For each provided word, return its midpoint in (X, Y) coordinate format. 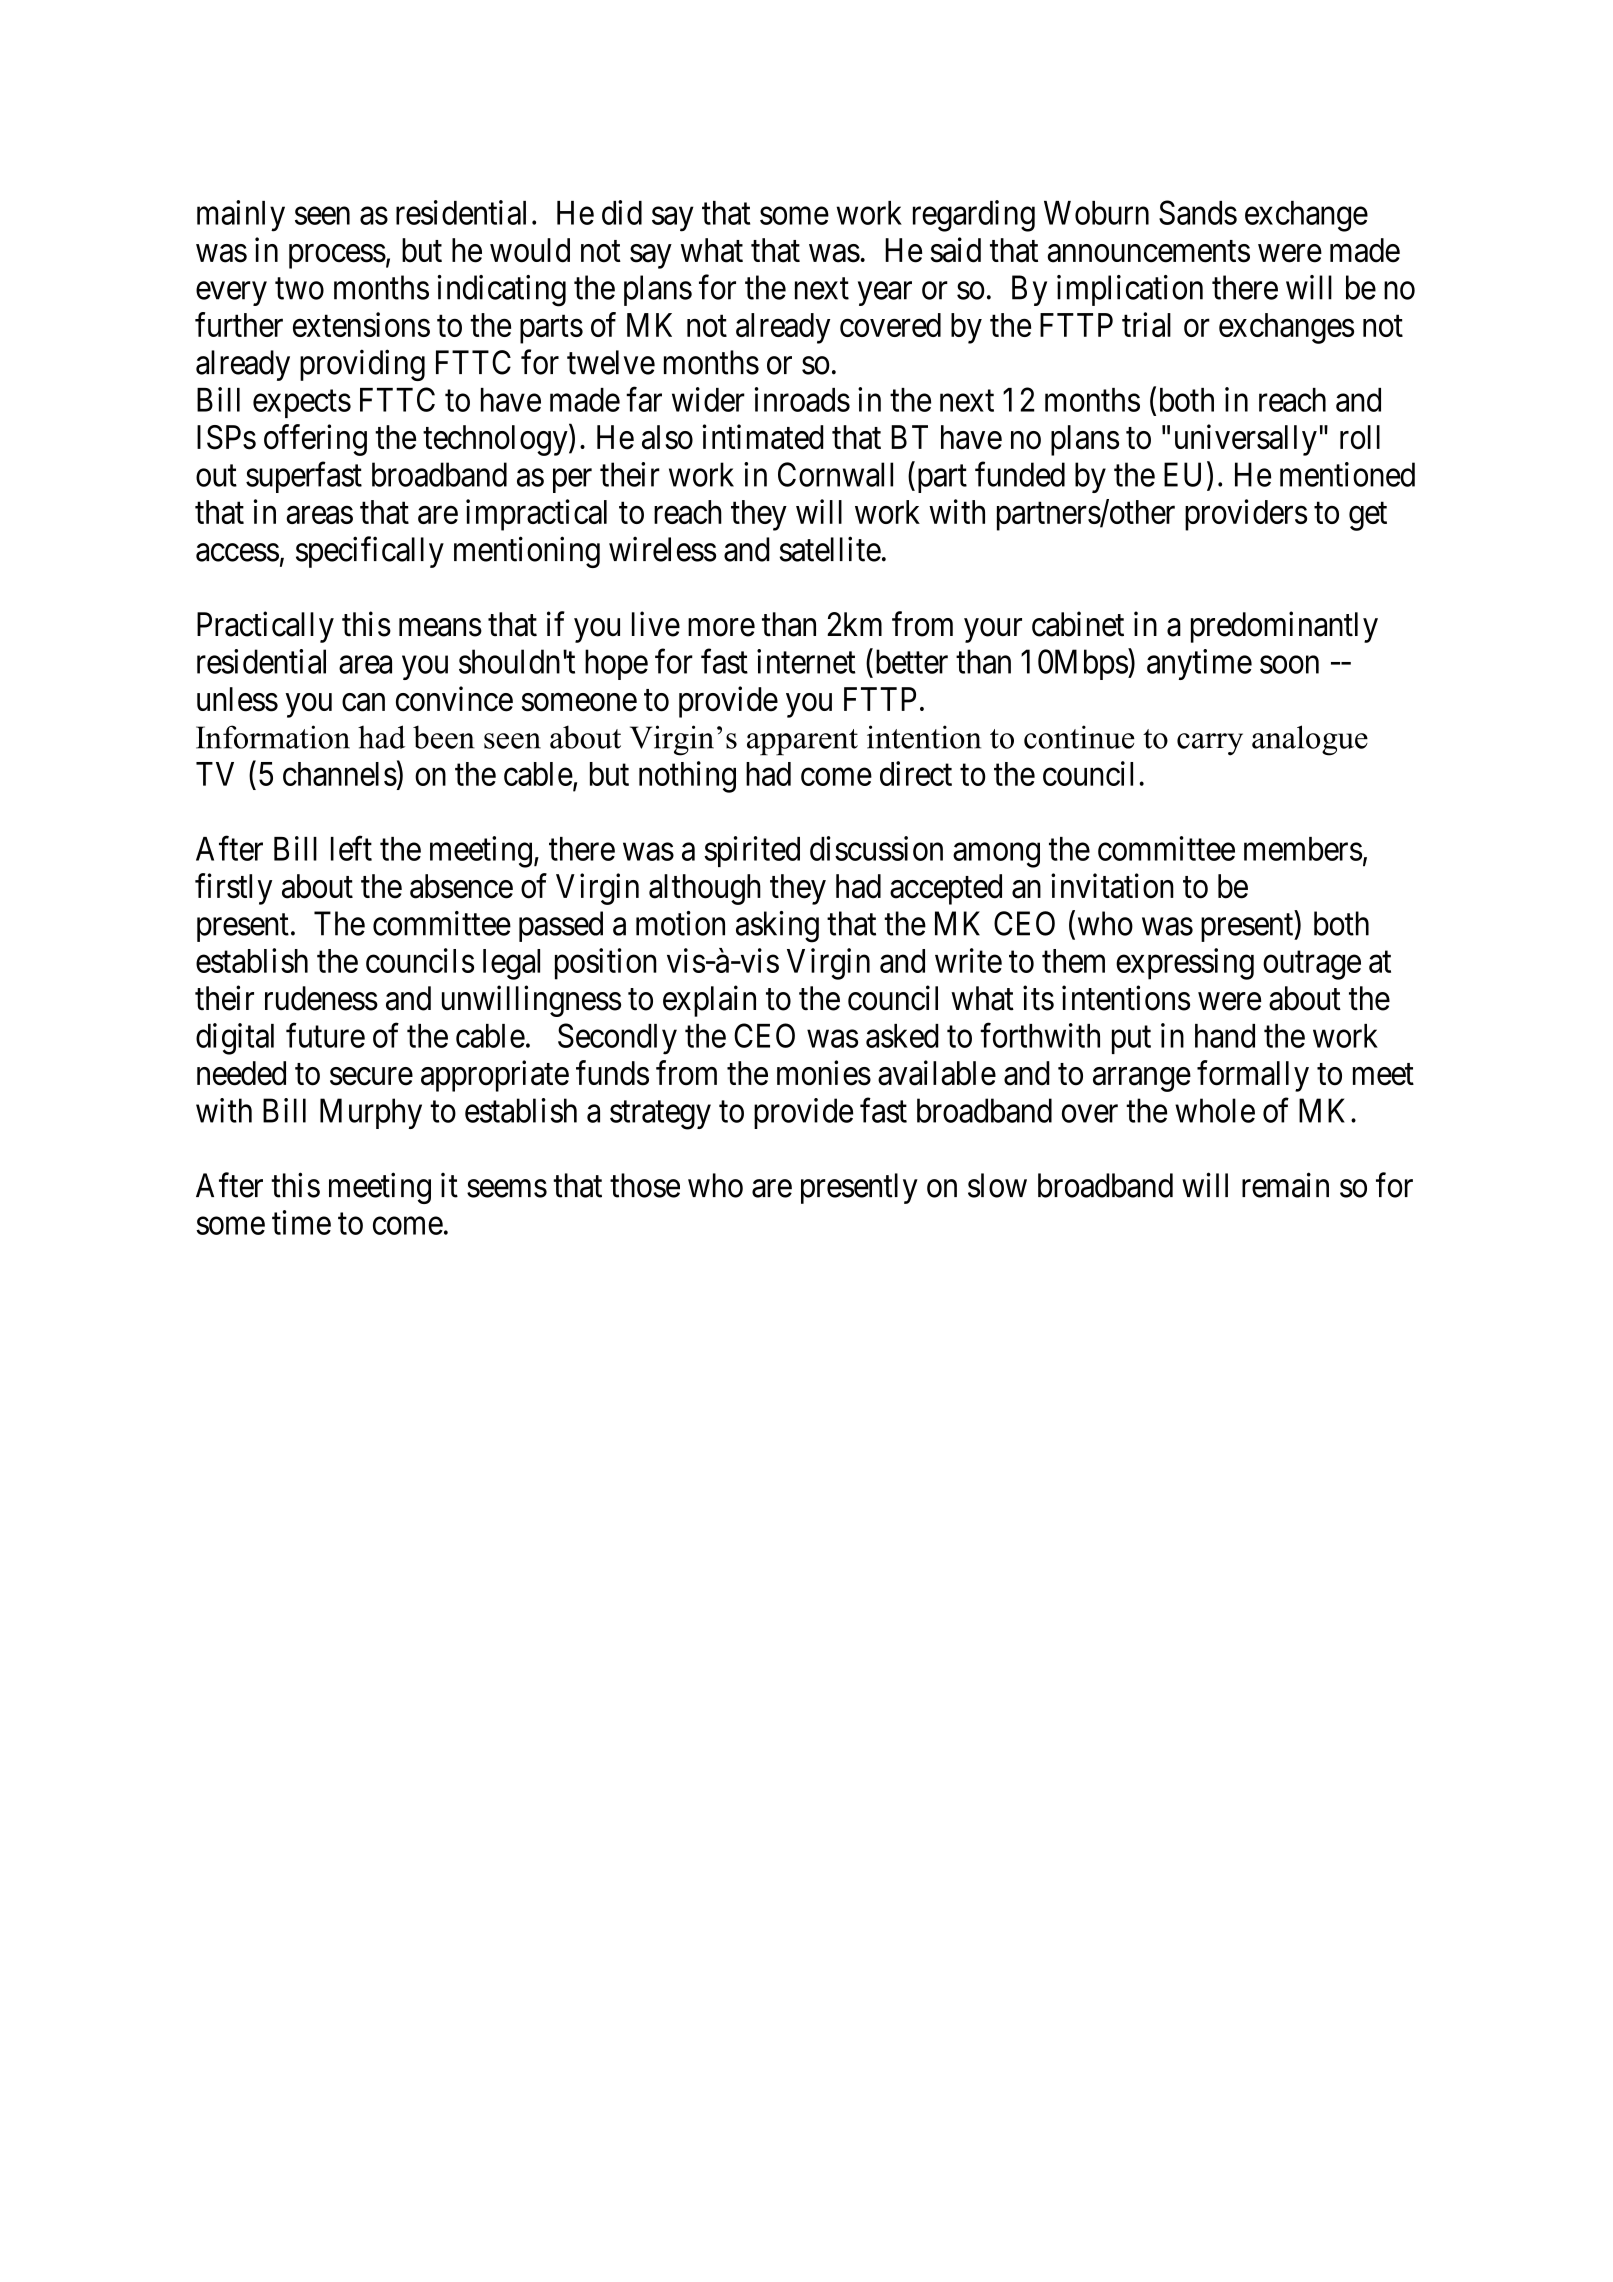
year (885, 294)
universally (1246, 440)
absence (461, 886)
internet (806, 661)
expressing (1185, 964)
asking (777, 927)
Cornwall (835, 474)
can (363, 702)
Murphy (371, 1113)
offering (315, 440)
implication (1130, 290)
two (299, 289)
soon (1289, 665)
